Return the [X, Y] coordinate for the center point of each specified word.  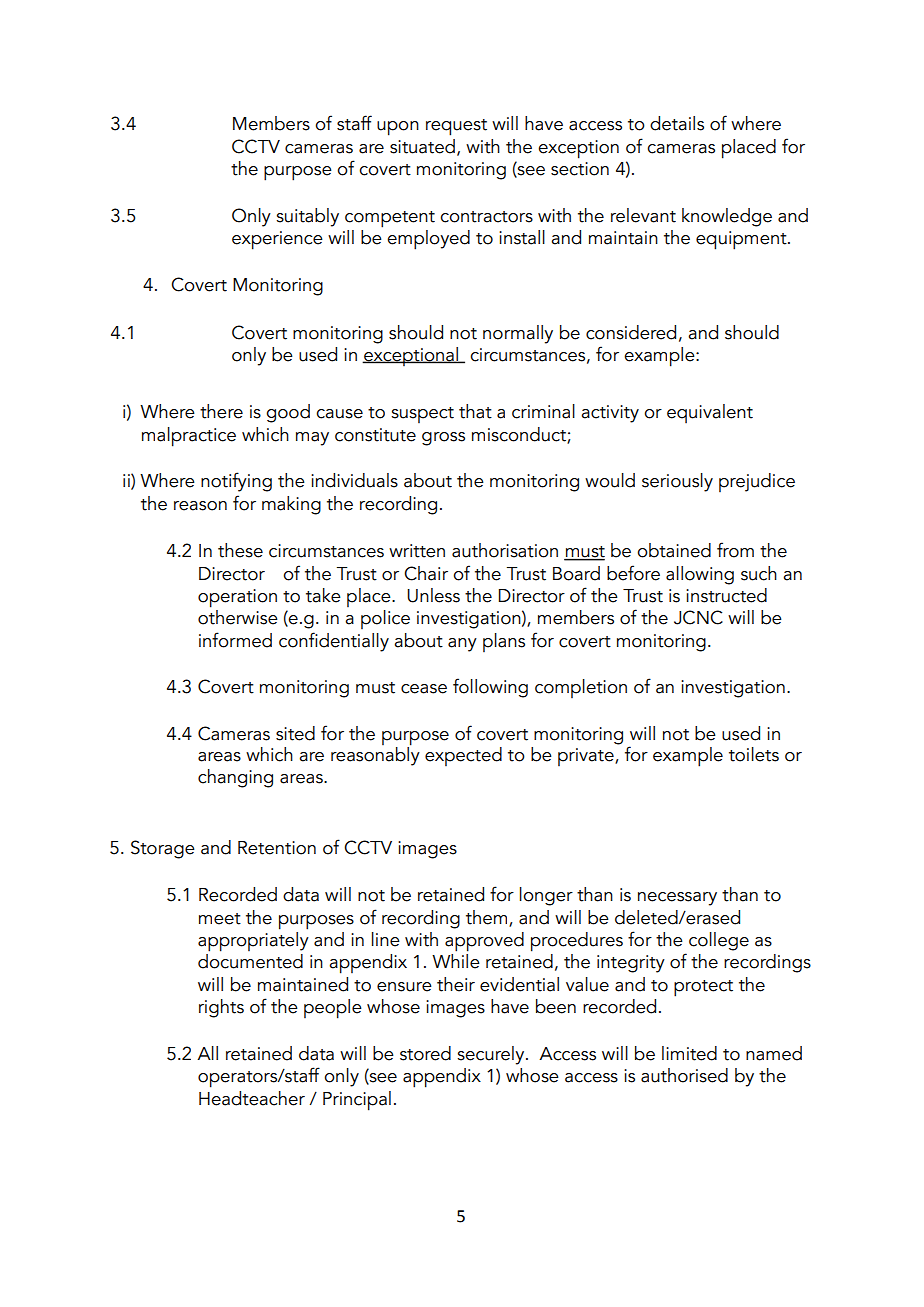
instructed [726, 595]
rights [221, 1008]
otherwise [238, 617]
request [456, 127]
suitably [307, 217]
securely [492, 1055]
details [677, 123]
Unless [433, 595]
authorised [684, 1075]
